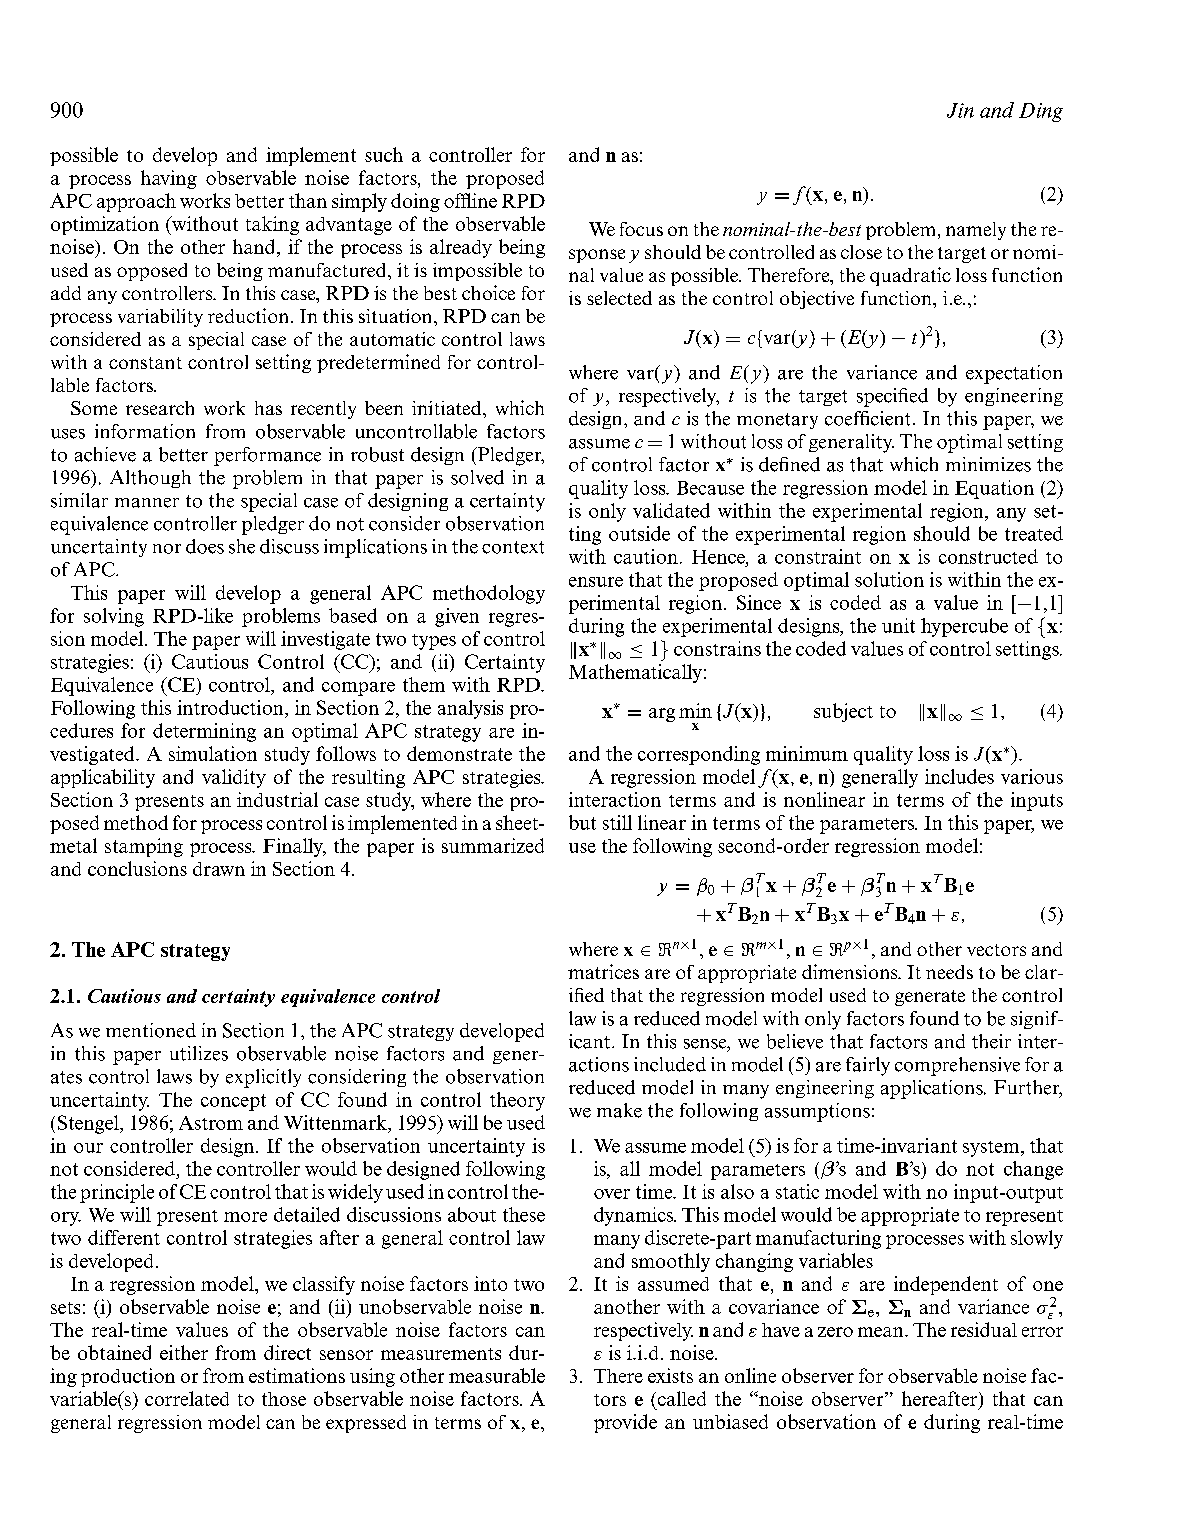 This screenshot has width=1179, height=1526. Describe the element at coordinates (882, 1332) in the screenshot. I see `mean` at that location.
